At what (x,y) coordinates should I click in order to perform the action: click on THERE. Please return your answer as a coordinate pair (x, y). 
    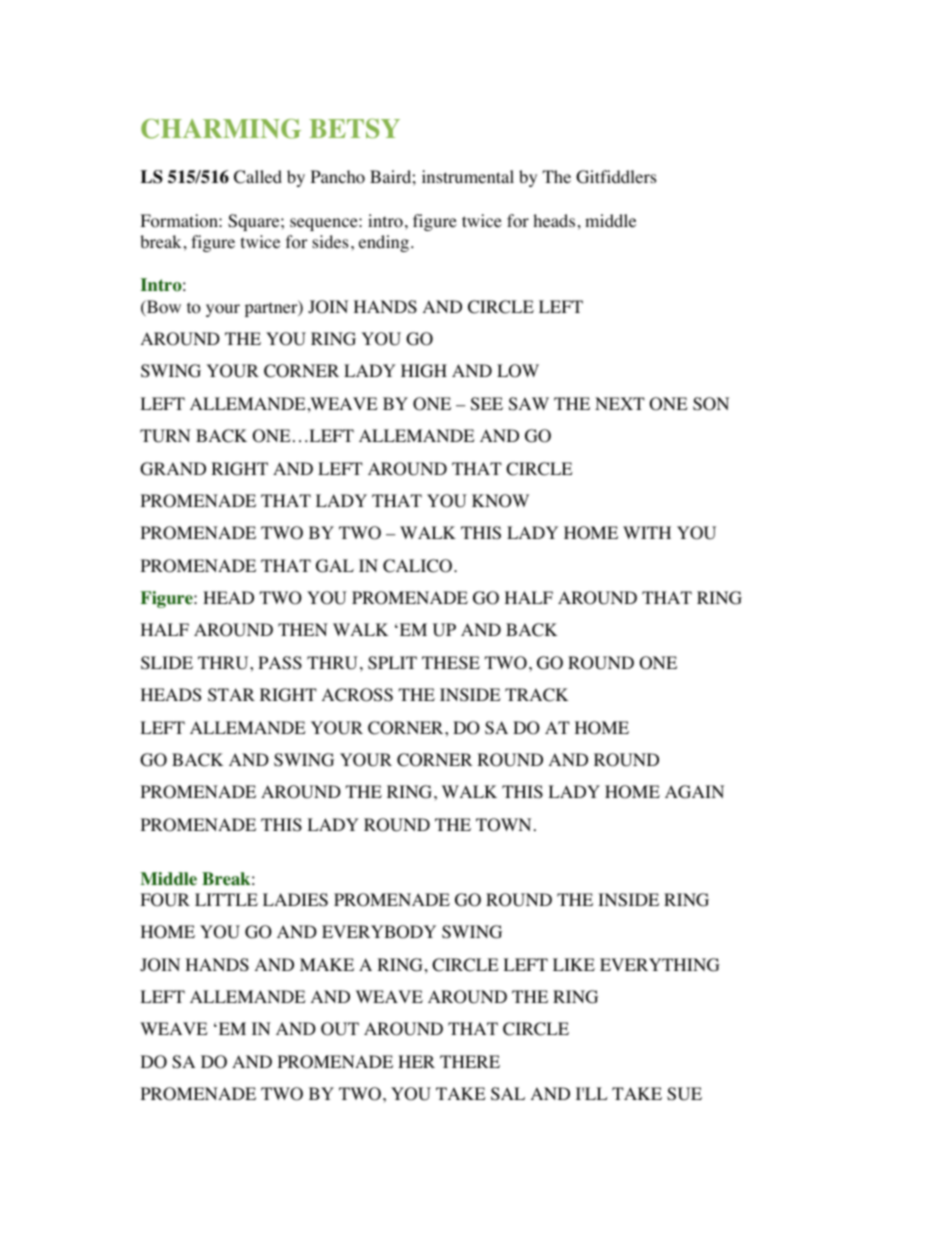
    Looking at the image, I should click on (470, 1061).
